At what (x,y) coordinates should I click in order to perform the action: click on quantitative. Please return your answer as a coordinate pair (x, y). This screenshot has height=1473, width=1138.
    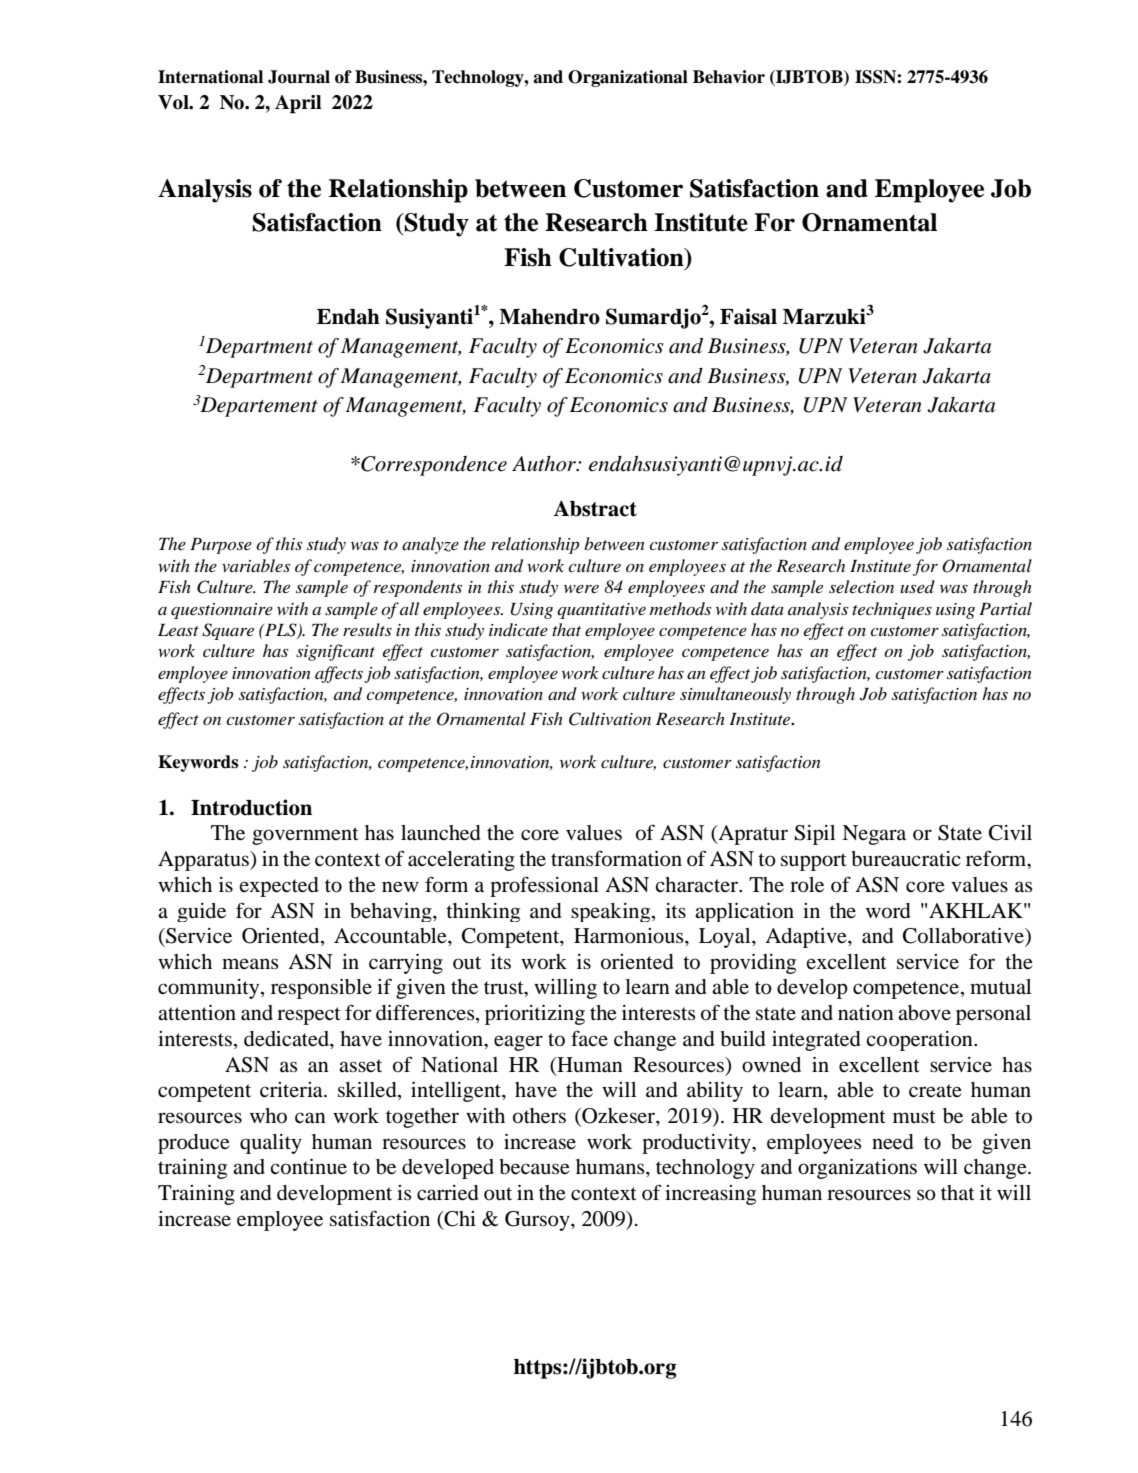
    Looking at the image, I should click on (601, 611).
